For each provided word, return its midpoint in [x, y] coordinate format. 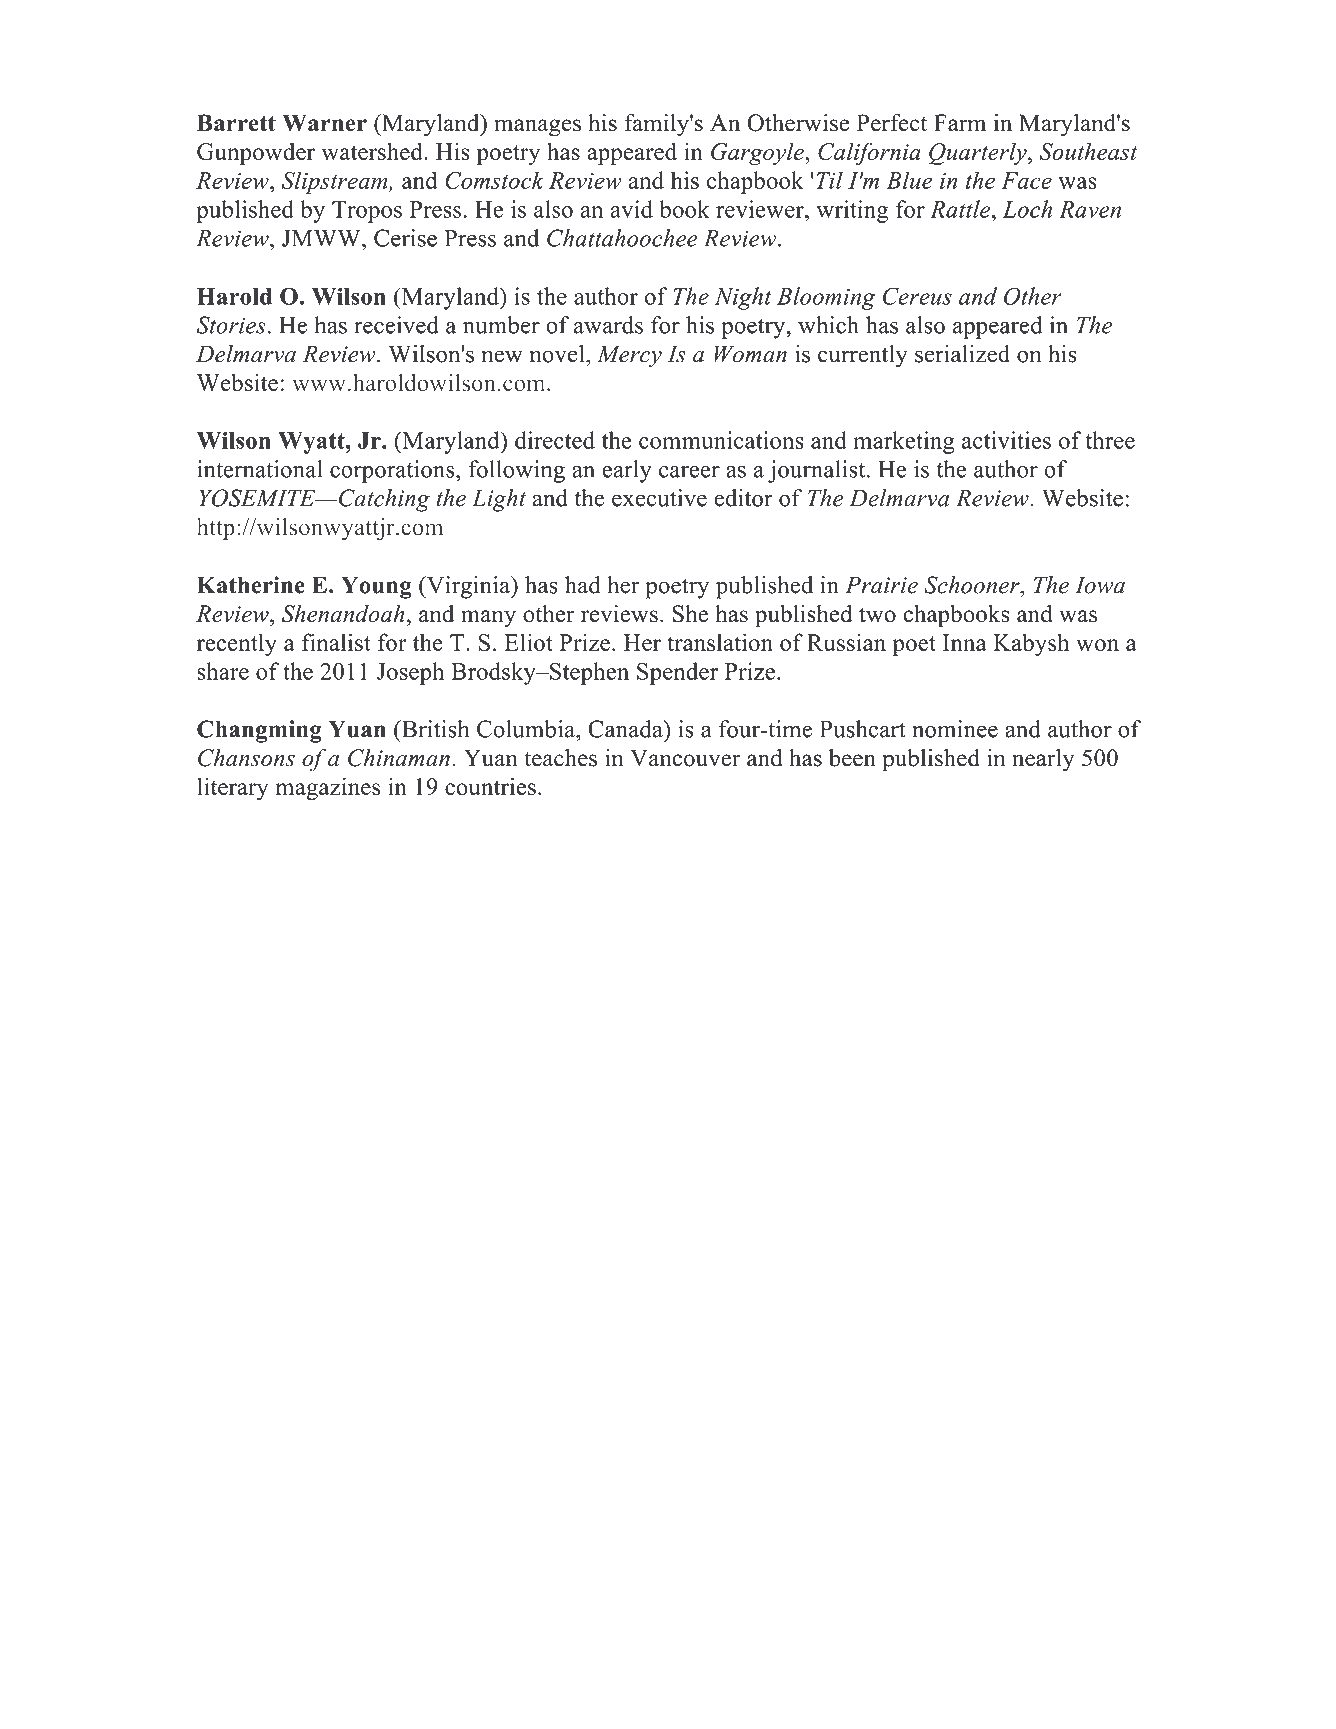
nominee [955, 729]
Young [376, 587]
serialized [962, 354]
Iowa [1100, 585]
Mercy [629, 356]
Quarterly [979, 153]
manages [537, 128]
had [582, 585]
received [396, 325]
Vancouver [685, 758]
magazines [328, 788]
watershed [373, 151]
